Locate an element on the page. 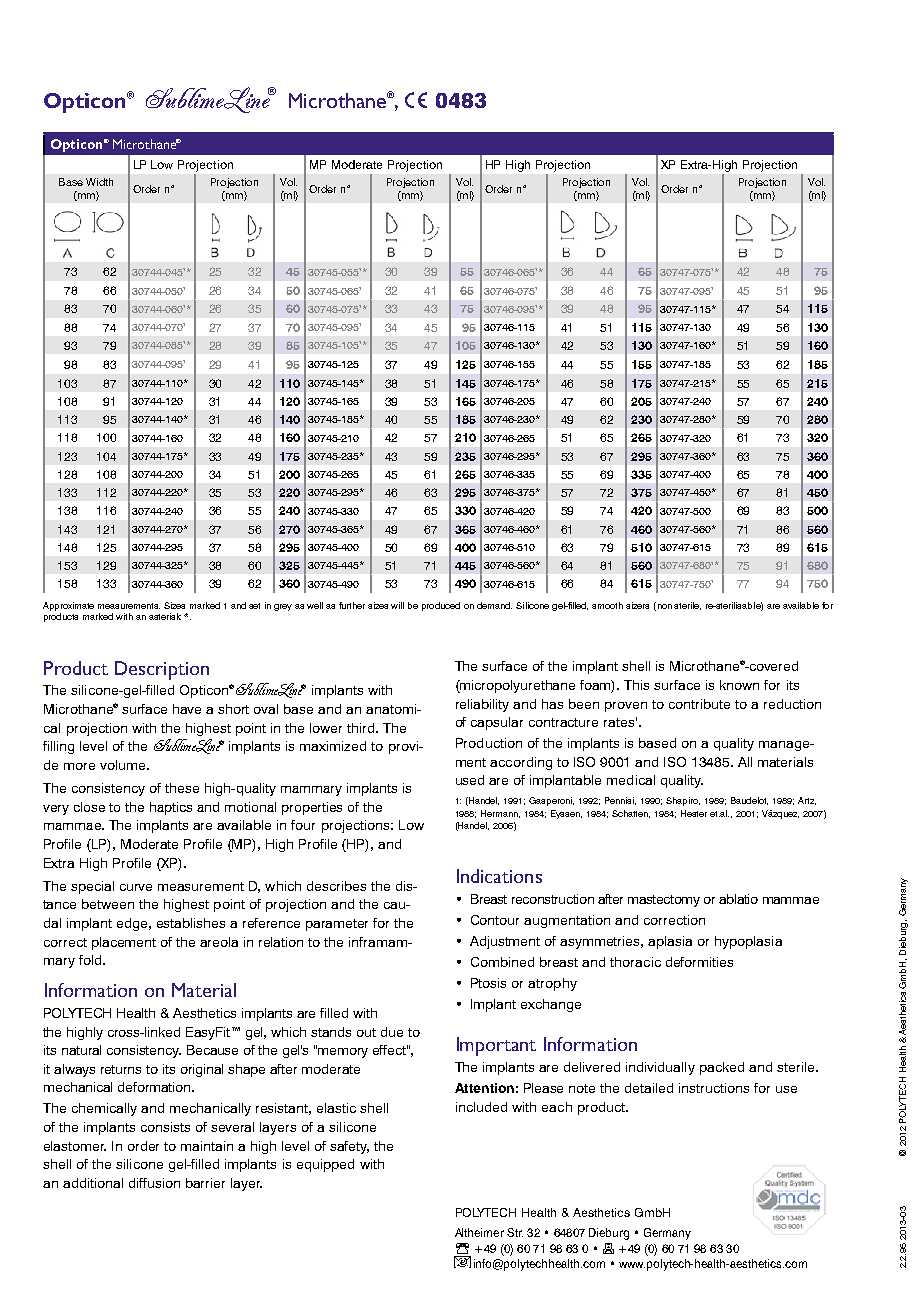 This document has width=924, height=1308. Width is located at coordinates (99, 182).
